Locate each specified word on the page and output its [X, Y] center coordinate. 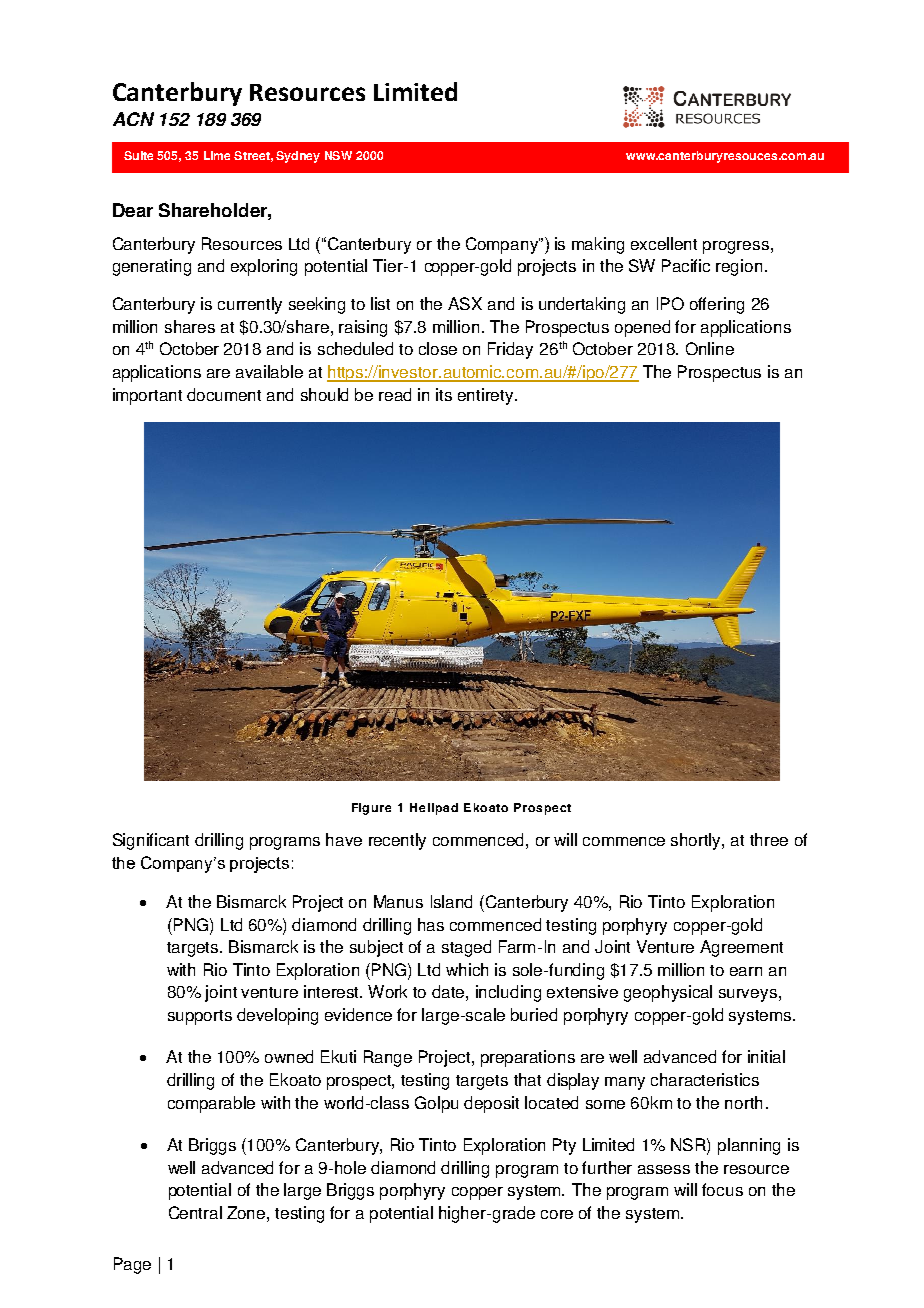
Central [195, 1212]
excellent [664, 243]
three [769, 839]
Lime [217, 155]
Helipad [434, 809]
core [557, 1214]
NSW [338, 155]
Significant [151, 841]
